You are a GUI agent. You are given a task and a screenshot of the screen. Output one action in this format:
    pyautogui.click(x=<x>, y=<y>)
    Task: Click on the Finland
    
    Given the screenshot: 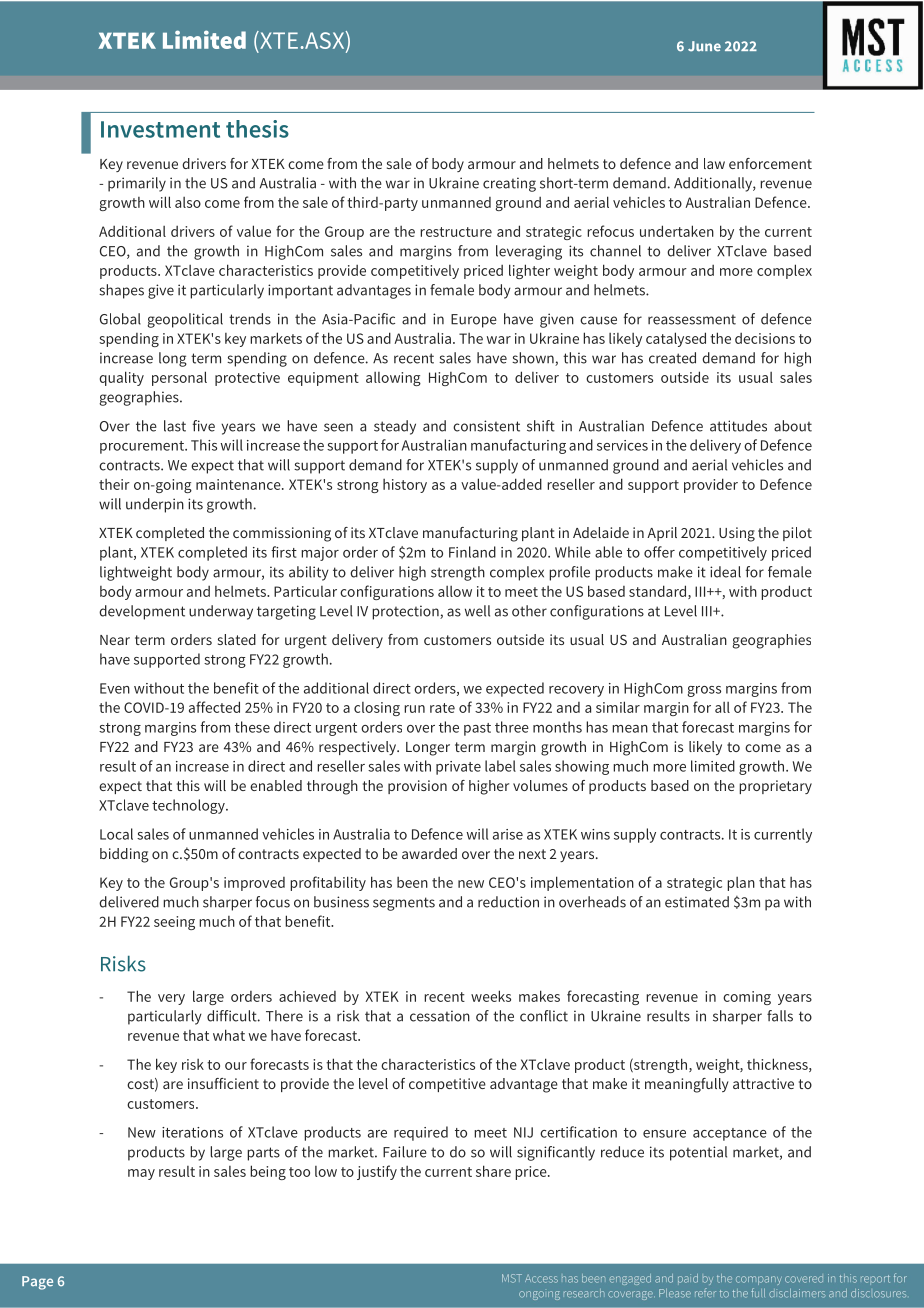 What is the action you would take?
    pyautogui.click(x=472, y=552)
